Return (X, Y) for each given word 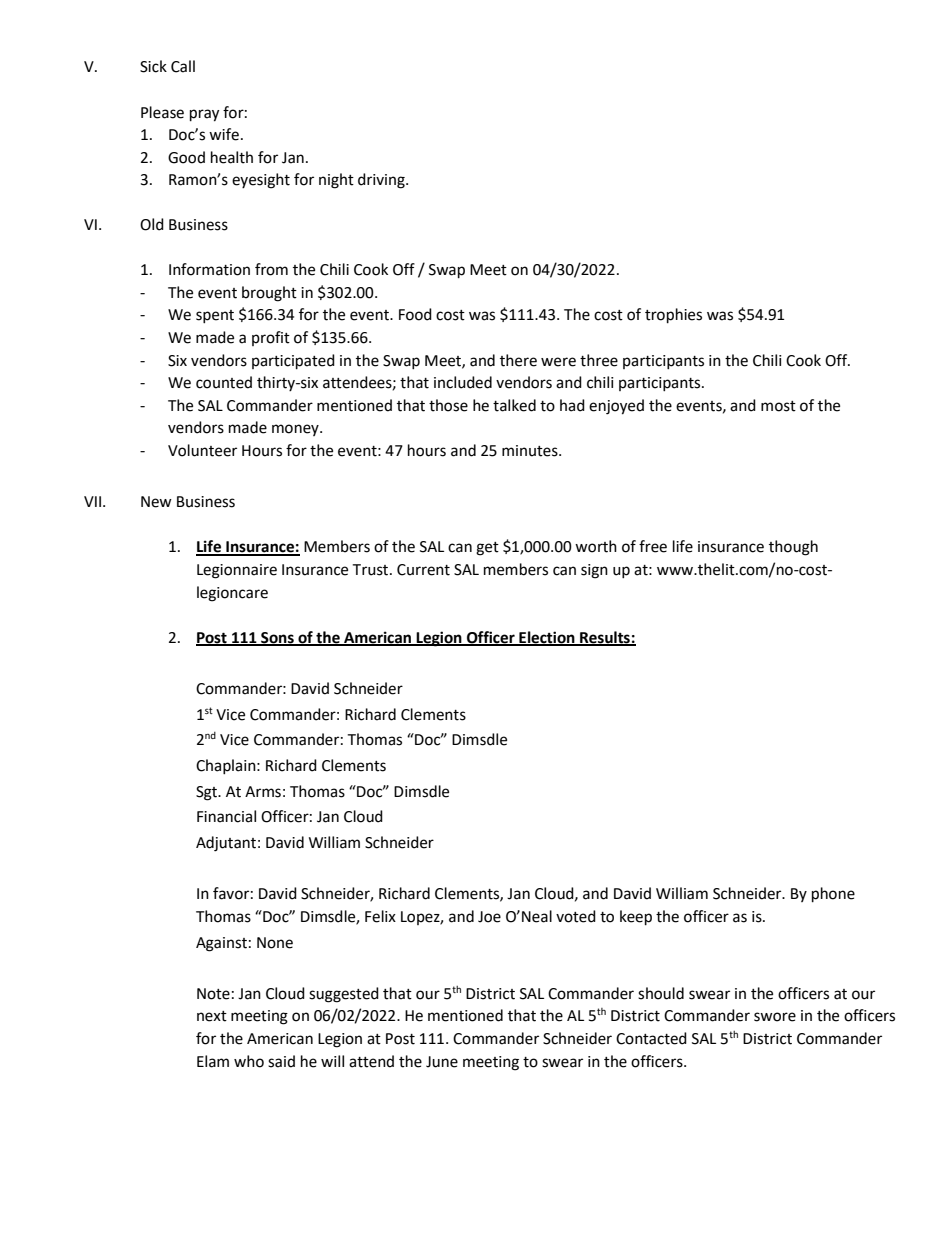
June (442, 1062)
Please (162, 112)
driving (382, 181)
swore (775, 1017)
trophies (673, 316)
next (212, 1016)
